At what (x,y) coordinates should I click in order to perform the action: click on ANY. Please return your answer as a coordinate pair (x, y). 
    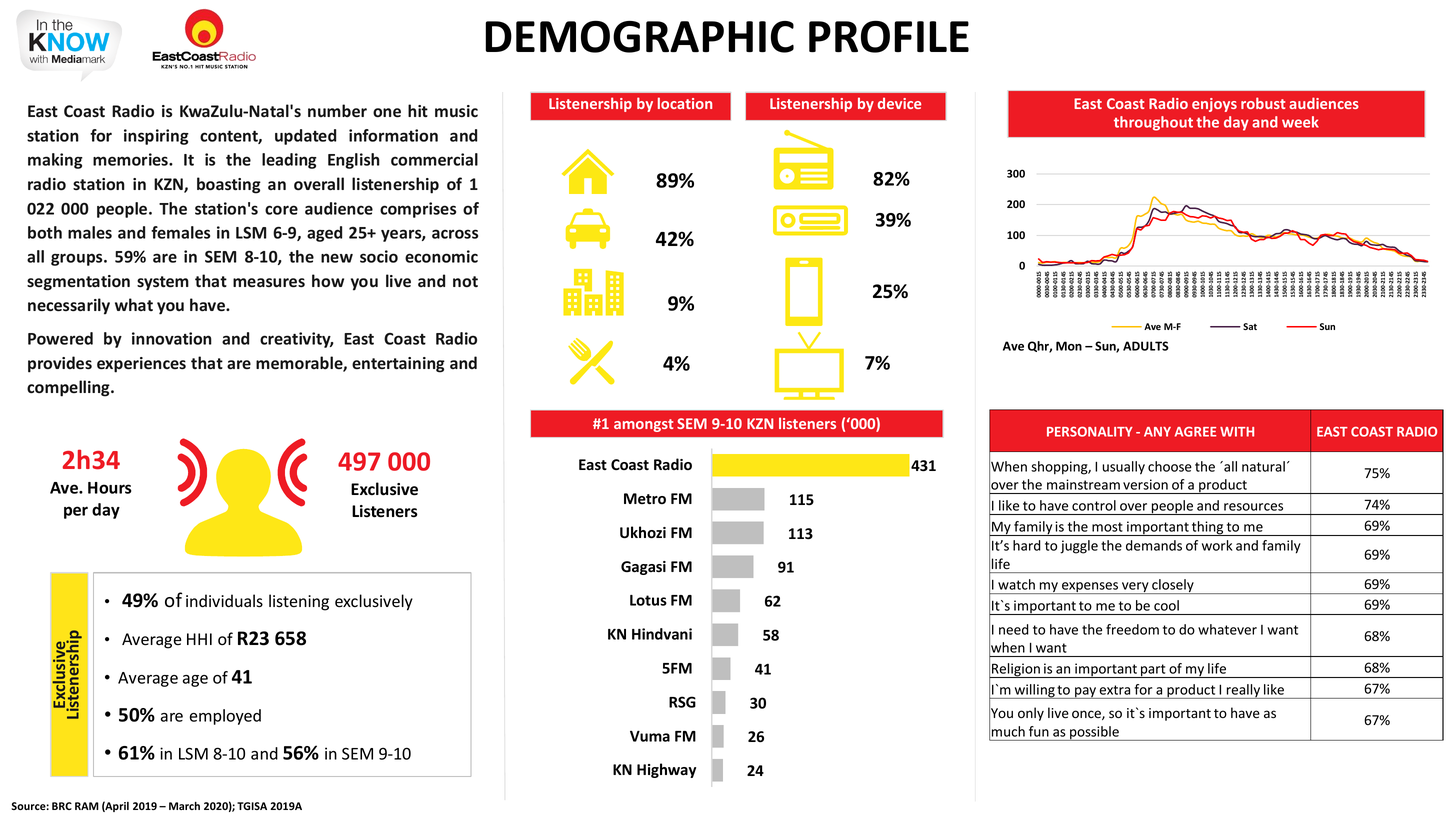
    Looking at the image, I should click on (1157, 432).
